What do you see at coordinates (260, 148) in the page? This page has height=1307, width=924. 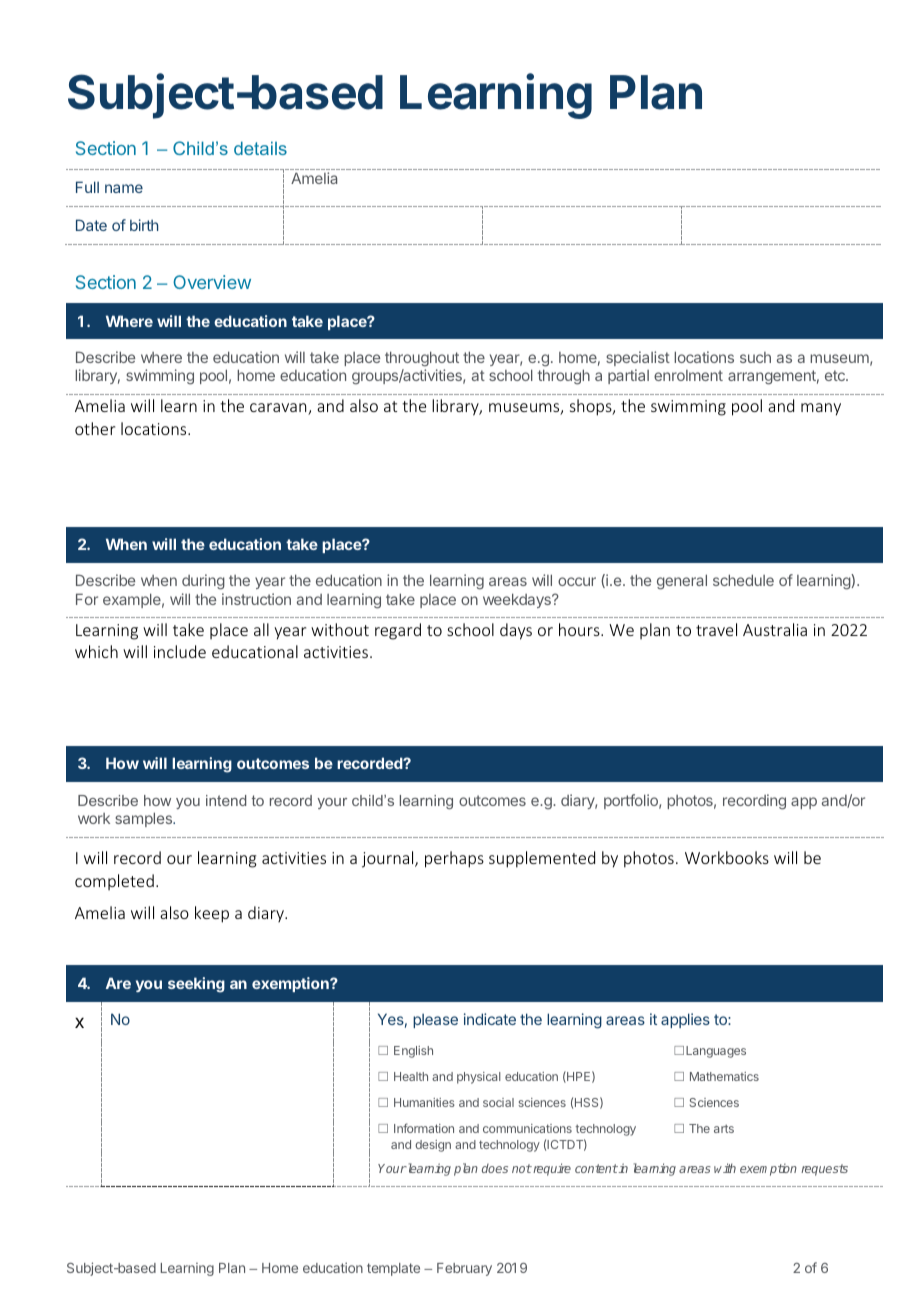 I see `details` at bounding box center [260, 148].
